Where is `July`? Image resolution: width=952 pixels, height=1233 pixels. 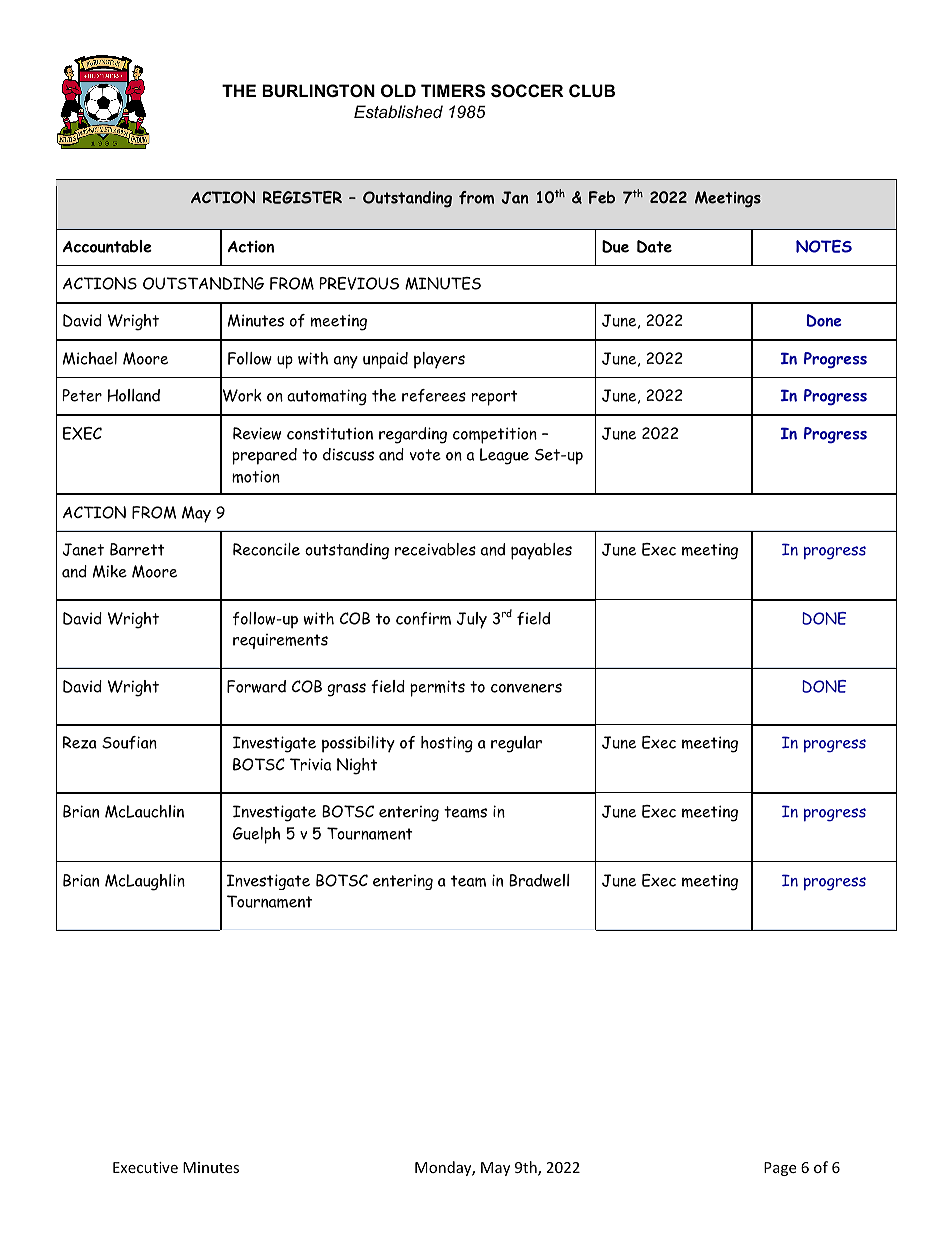
July is located at coordinates (472, 620).
